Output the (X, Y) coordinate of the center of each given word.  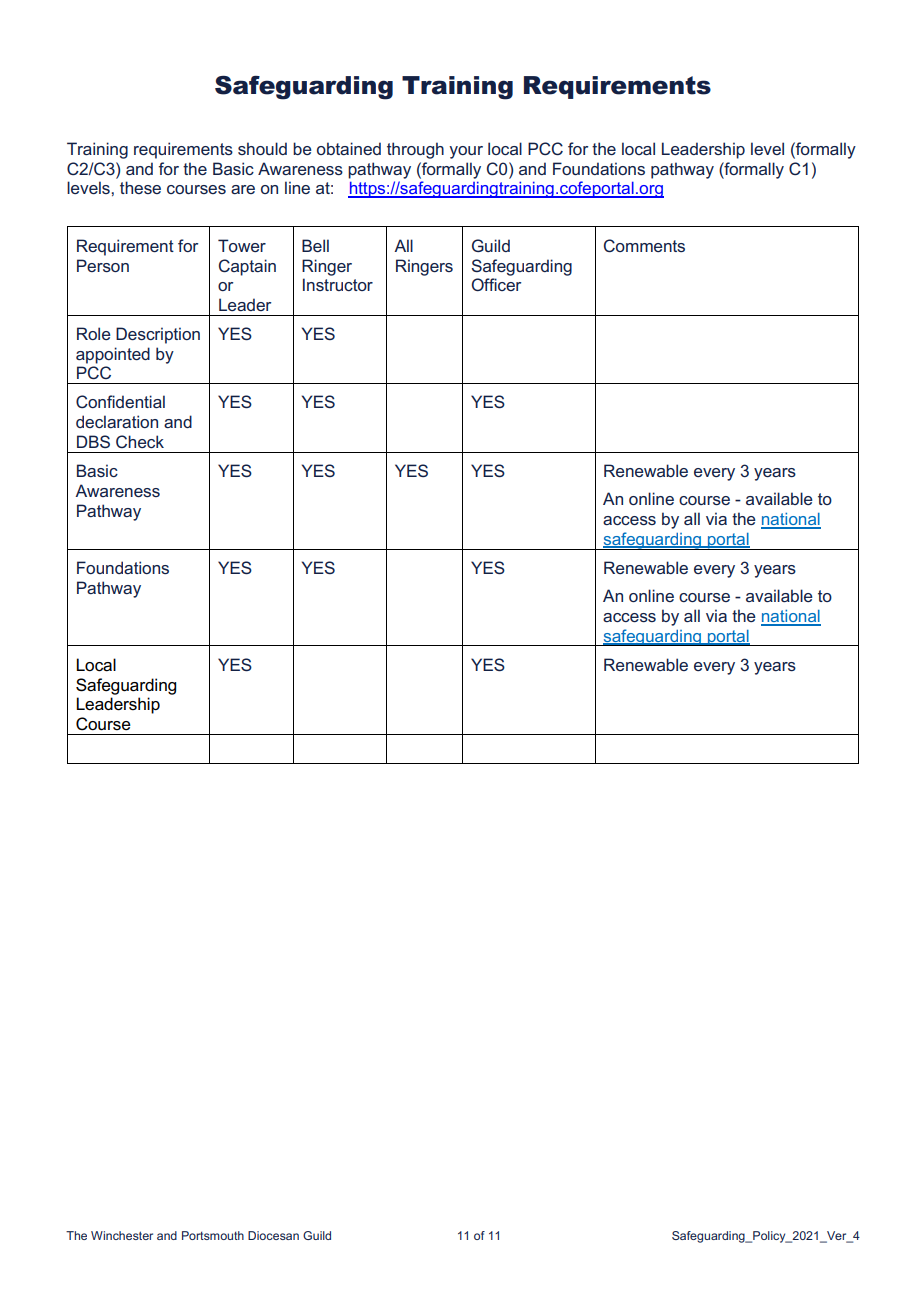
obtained (349, 148)
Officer (496, 284)
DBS (93, 441)
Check (140, 441)
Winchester (122, 1235)
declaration (117, 421)
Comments (644, 245)
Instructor (338, 284)
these (140, 187)
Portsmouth (213, 1235)
